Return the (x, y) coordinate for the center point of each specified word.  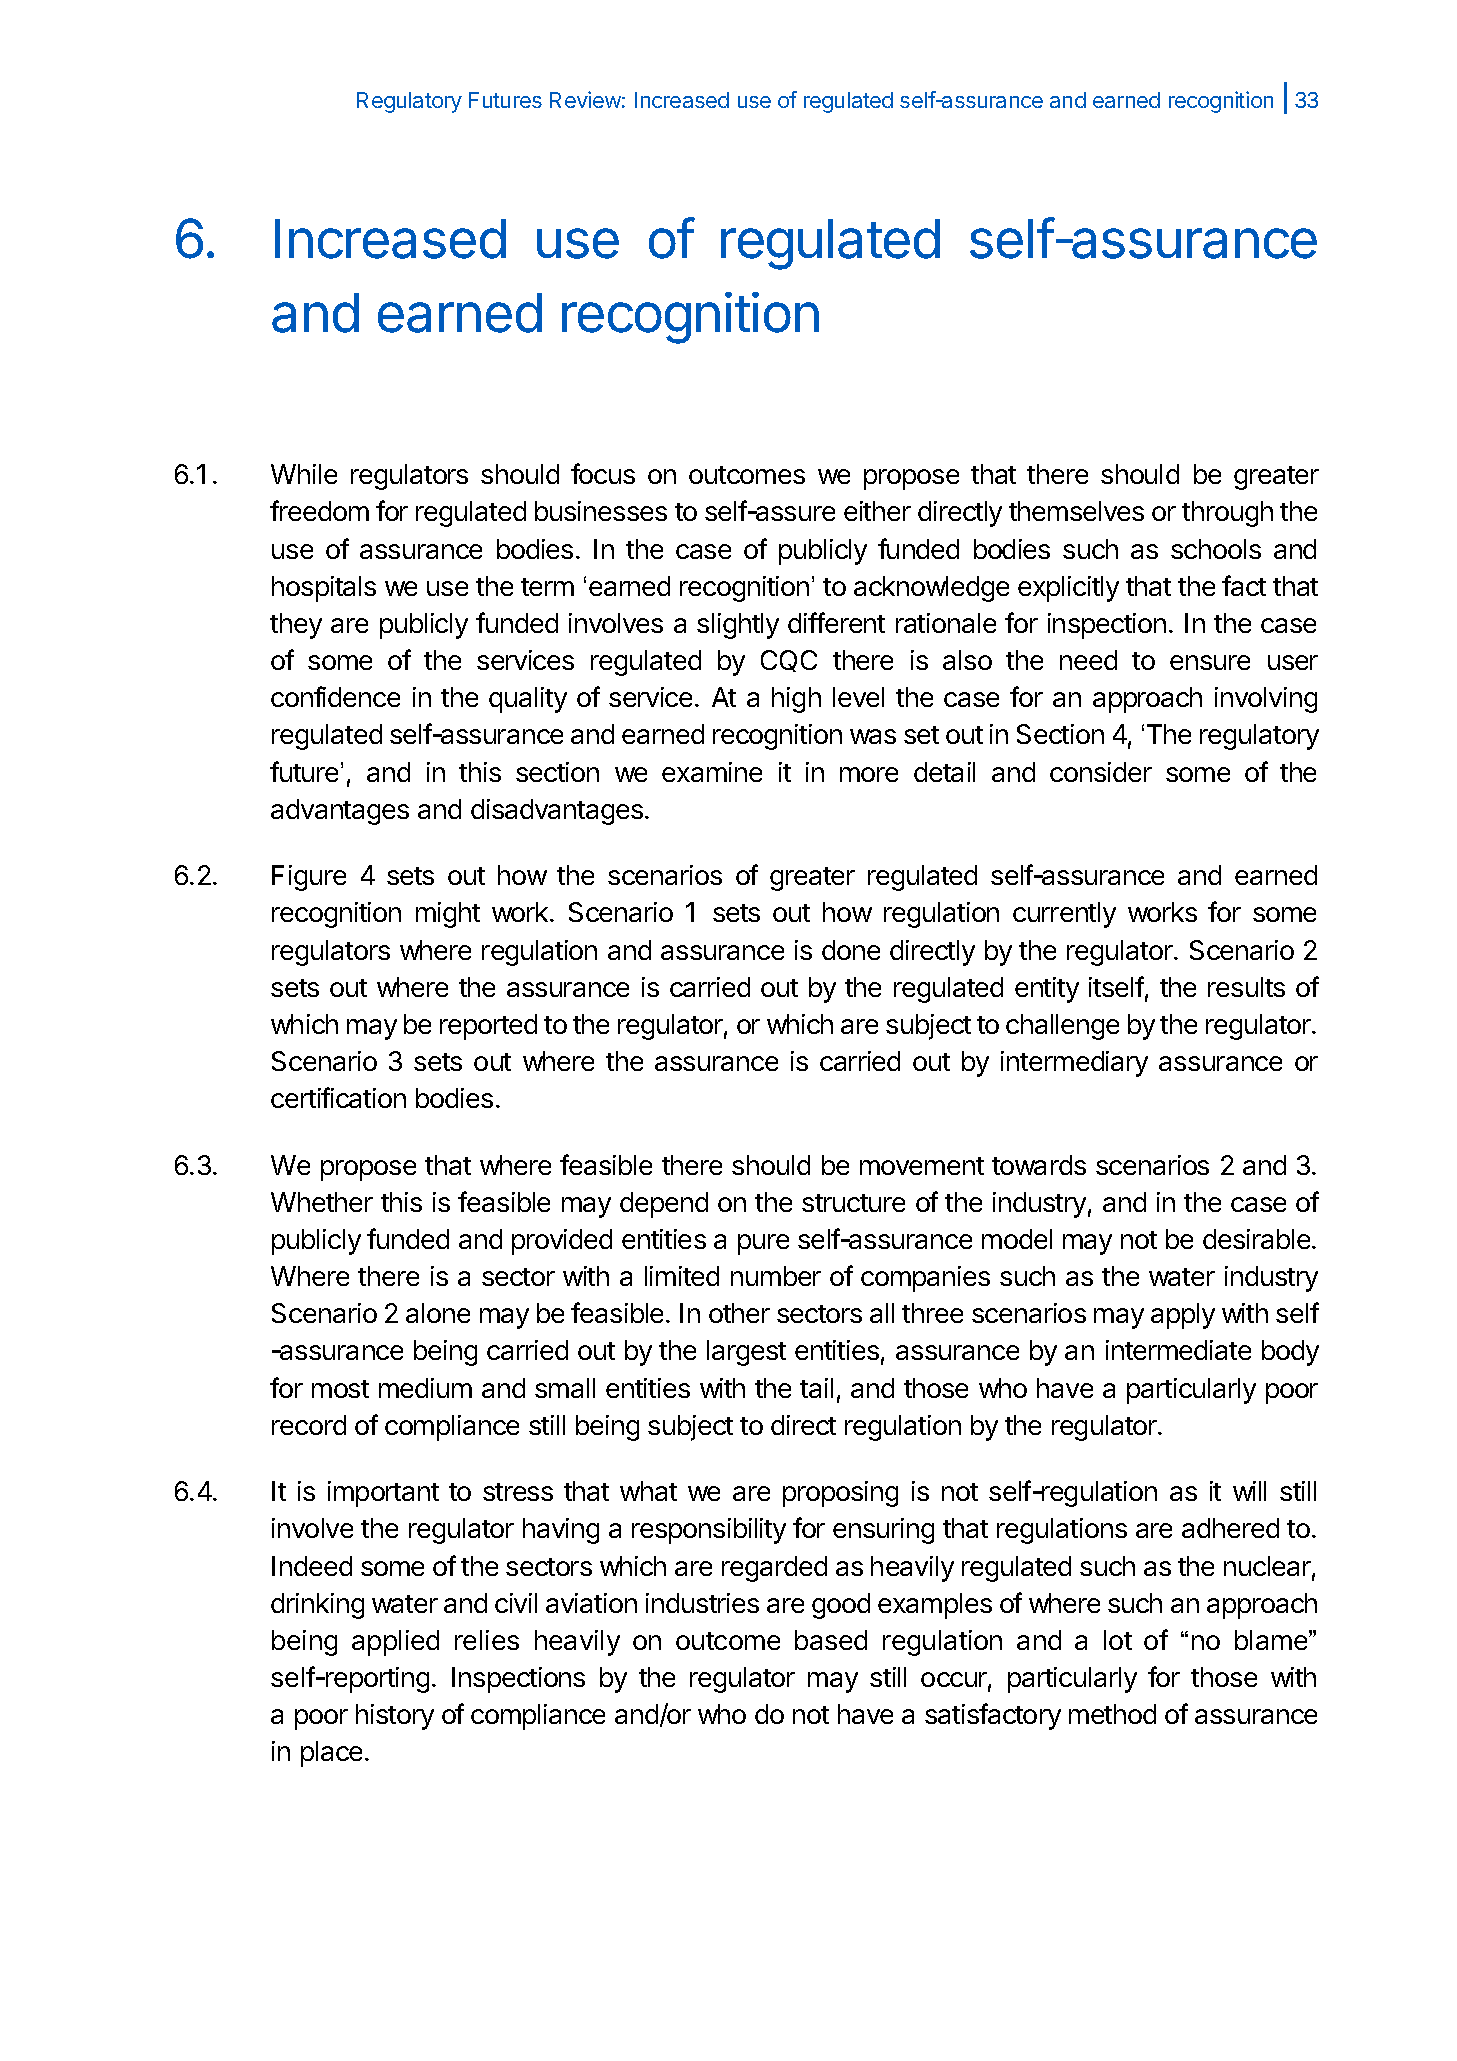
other (739, 1313)
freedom (319, 510)
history (395, 1717)
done (851, 950)
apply (1183, 1316)
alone (438, 1313)
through (1227, 514)
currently (1064, 915)
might (448, 915)
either (877, 511)
